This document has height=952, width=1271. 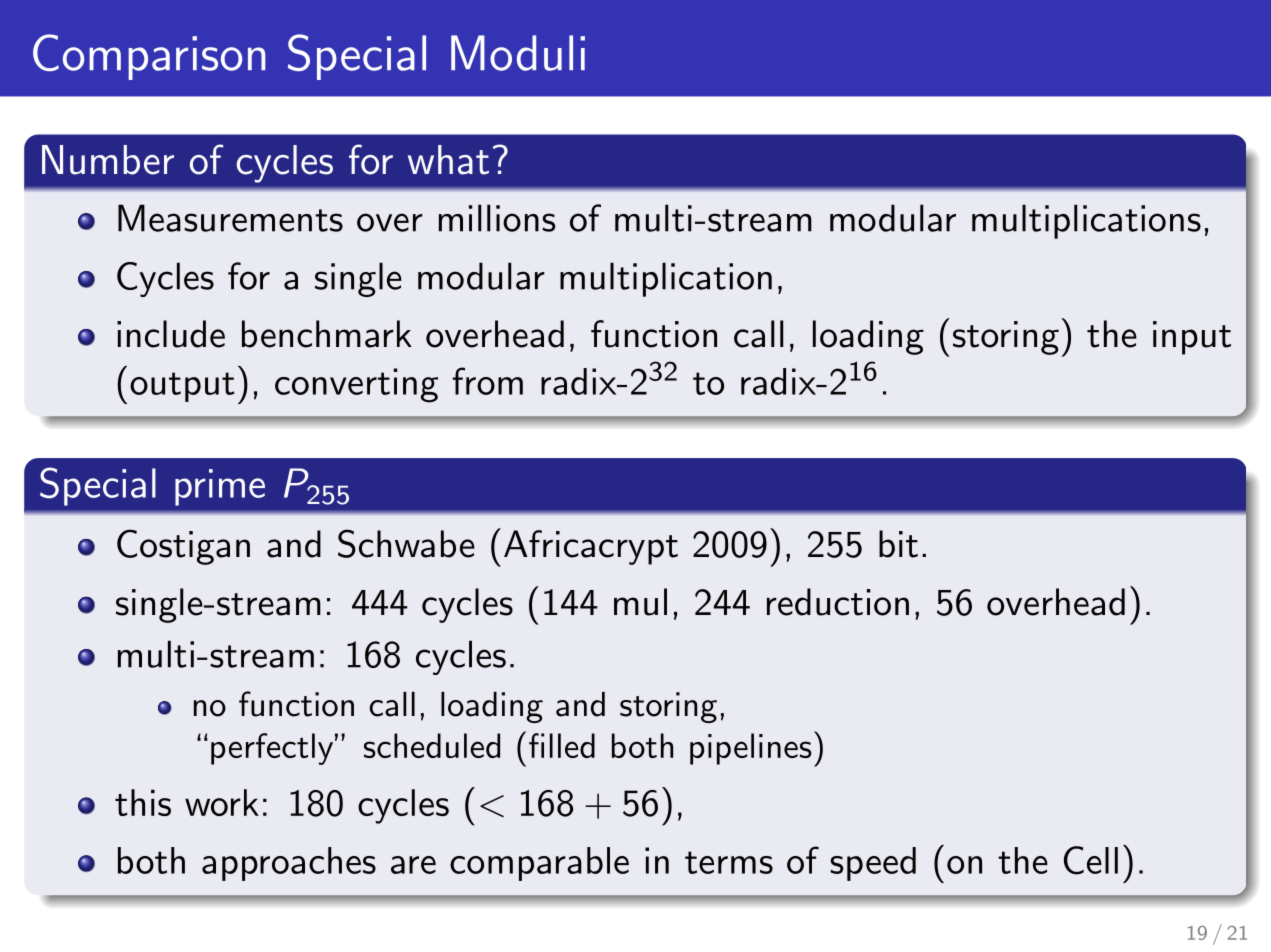 I want to click on from, so click(x=487, y=381).
